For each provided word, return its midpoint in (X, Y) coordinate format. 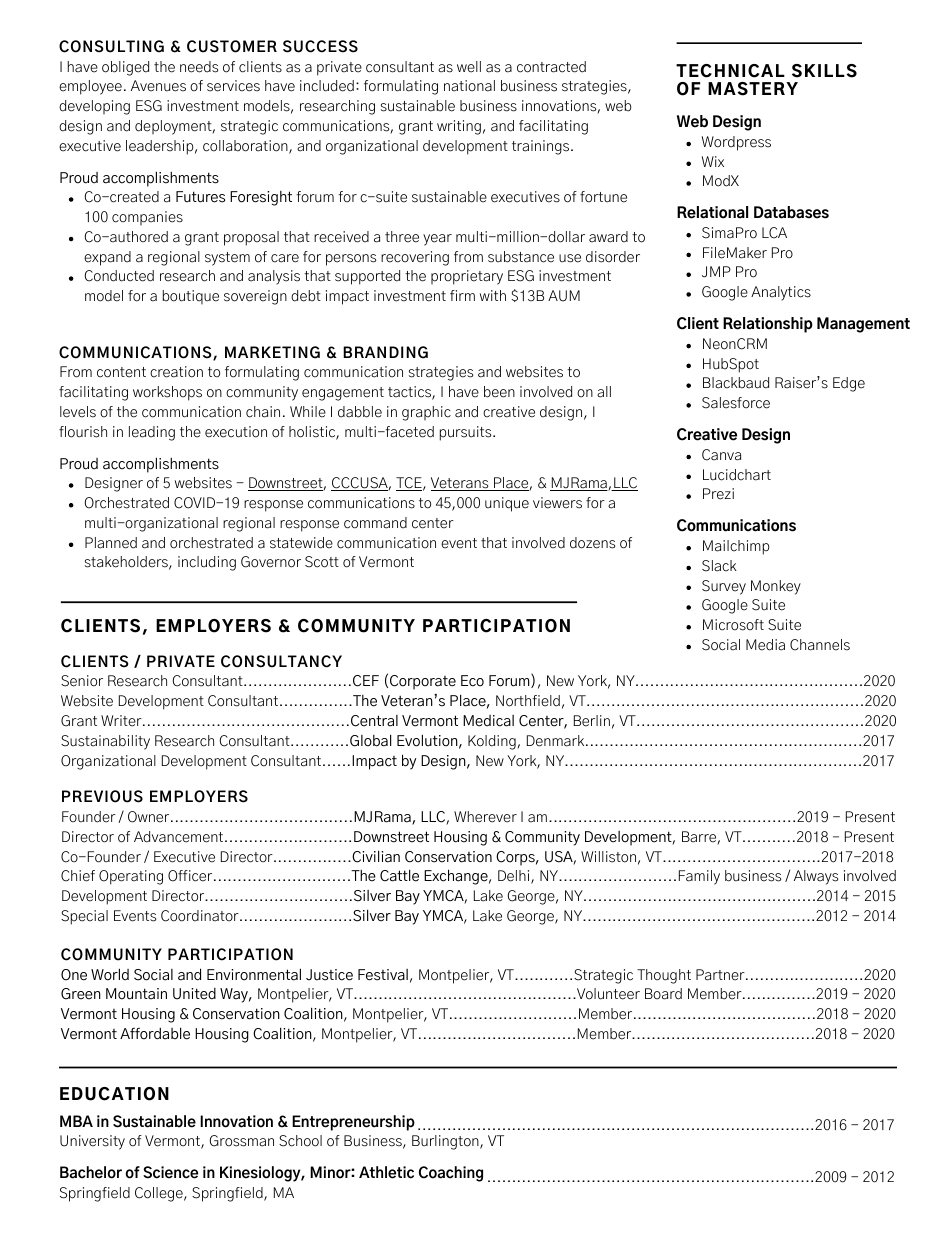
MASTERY (753, 89)
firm (462, 295)
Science (170, 1172)
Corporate (423, 682)
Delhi (515, 877)
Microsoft (733, 625)
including (207, 563)
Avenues (158, 86)
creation (176, 372)
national (469, 86)
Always (816, 877)
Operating (131, 877)
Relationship (768, 325)
